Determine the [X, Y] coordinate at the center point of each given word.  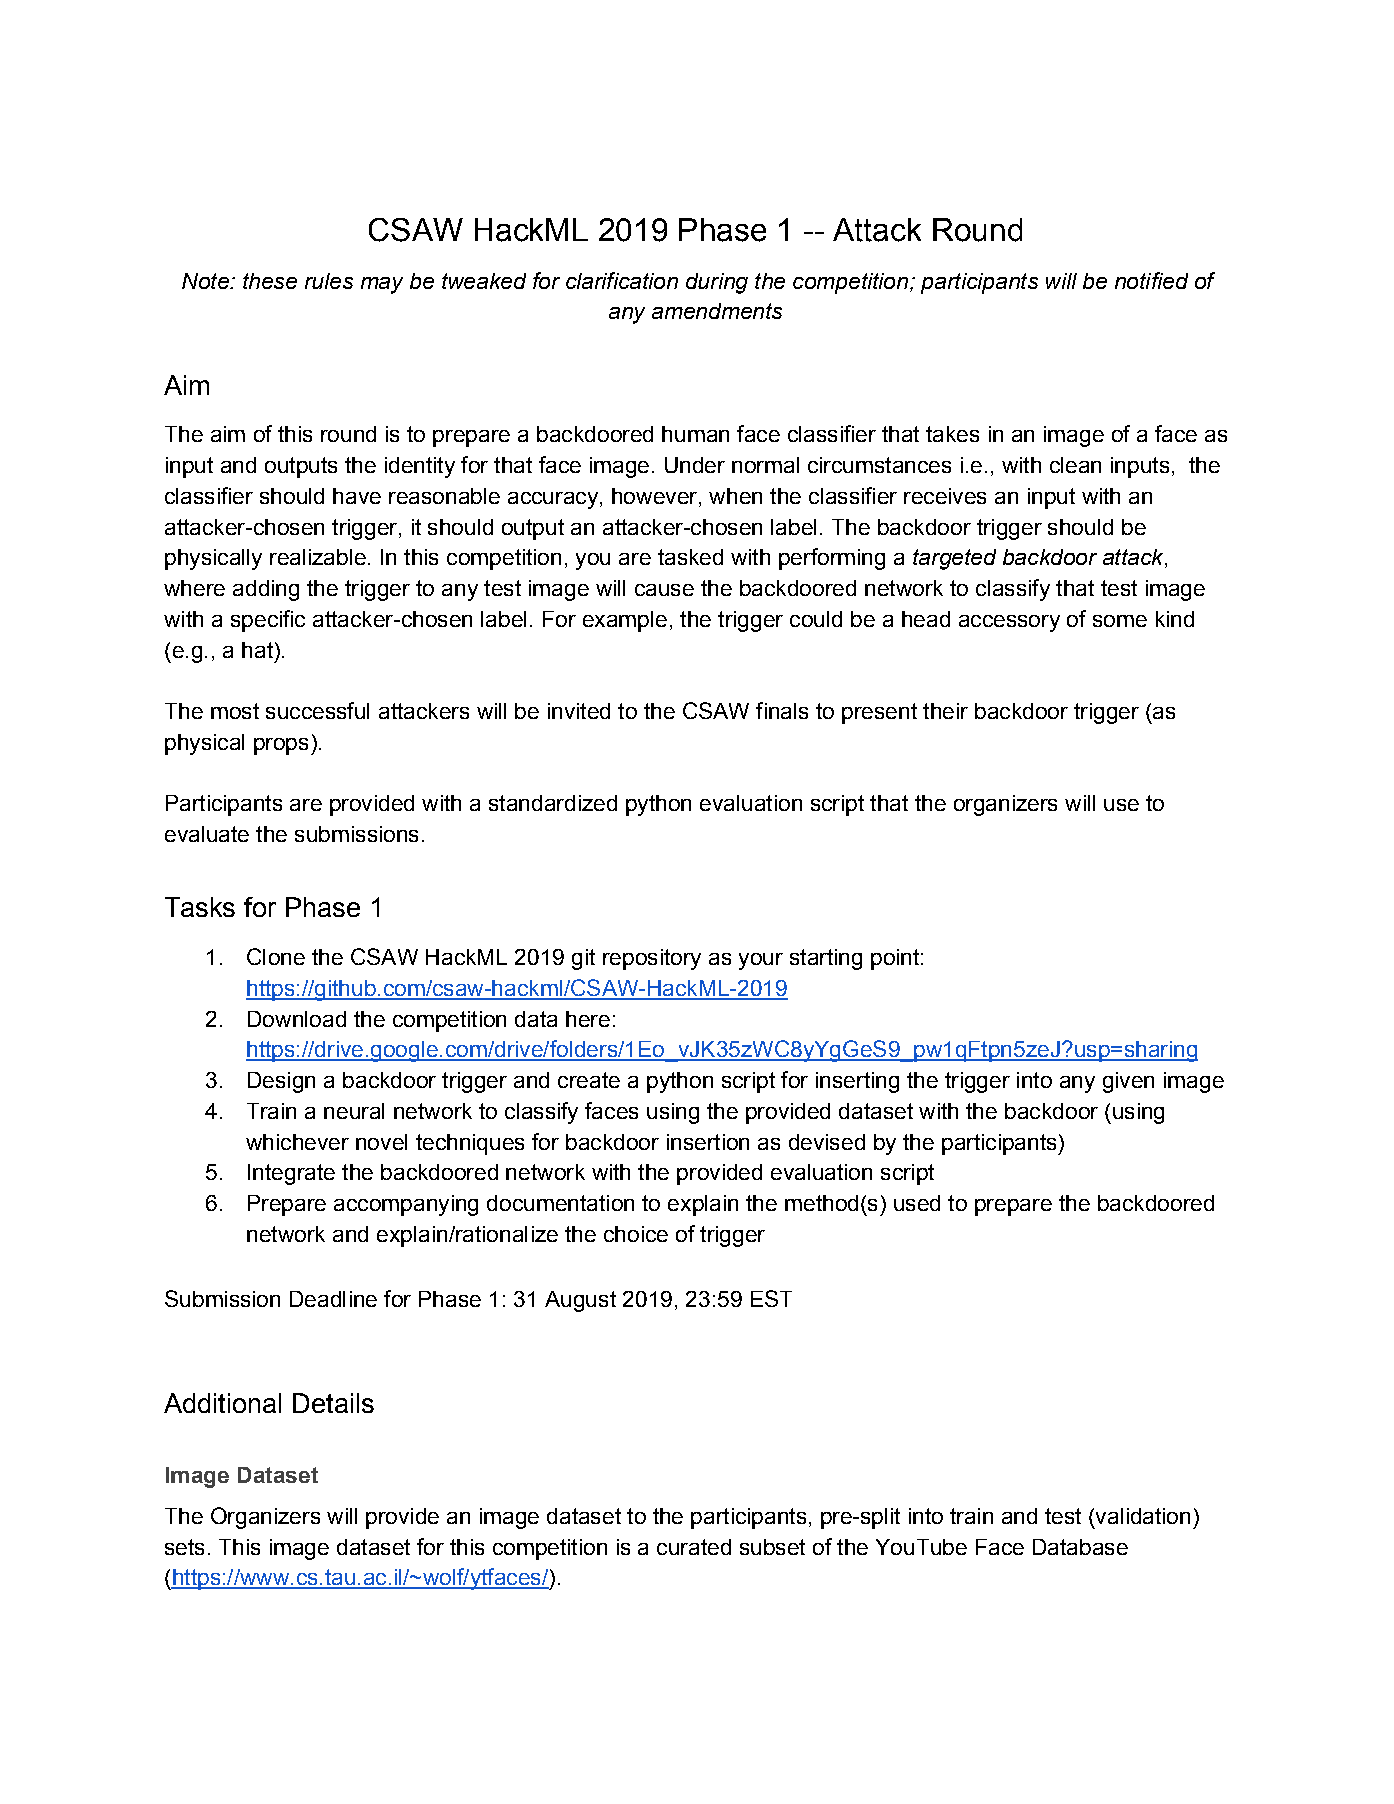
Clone [276, 956]
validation [1141, 1517]
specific [268, 621]
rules [329, 281]
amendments [717, 311]
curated [694, 1547]
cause [664, 590]
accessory [1009, 623]
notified [1151, 280]
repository [652, 959]
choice [636, 1234]
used [917, 1203]
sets [184, 1547]
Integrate [291, 1174]
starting [826, 959]
